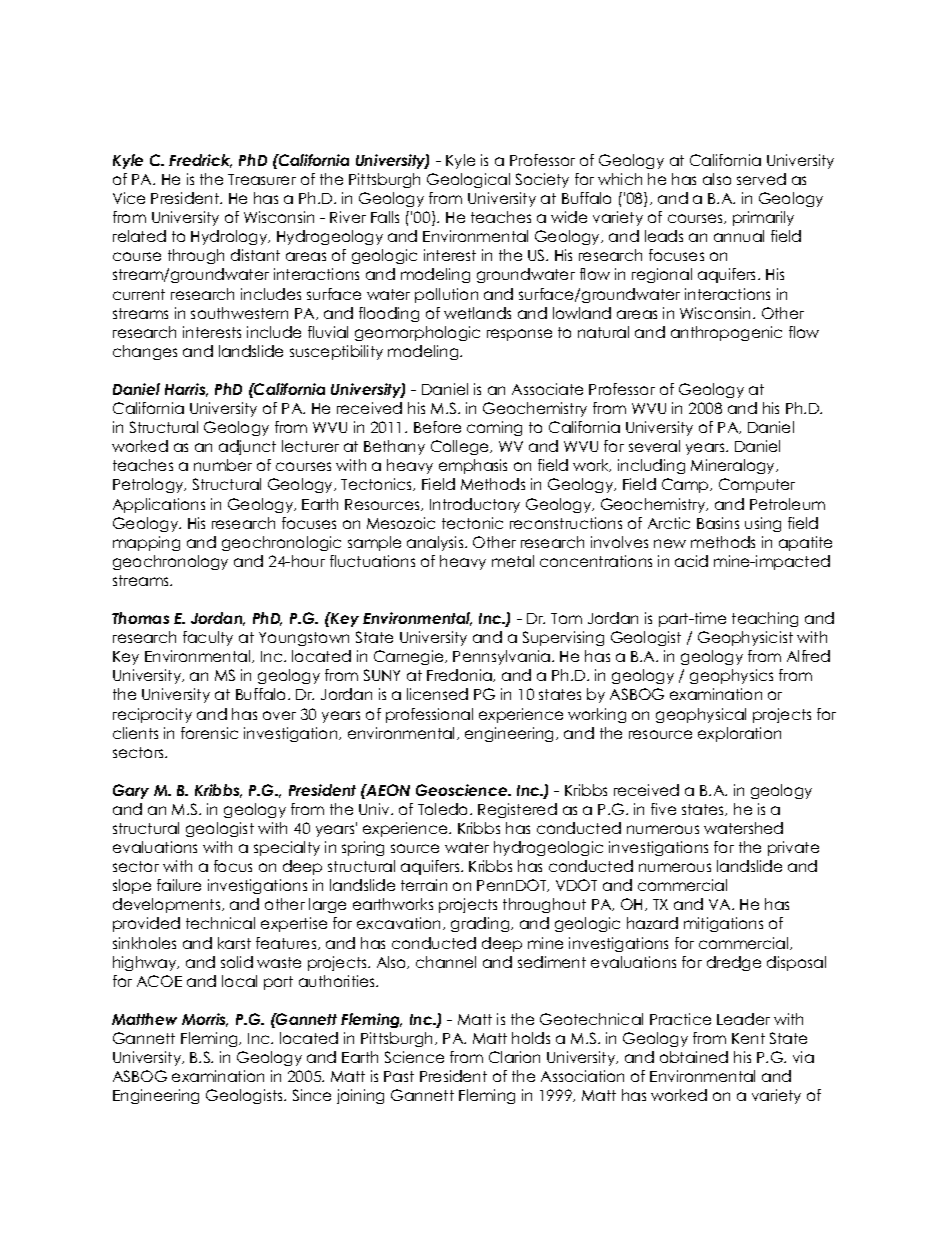  I want to click on exploration, so click(739, 734).
